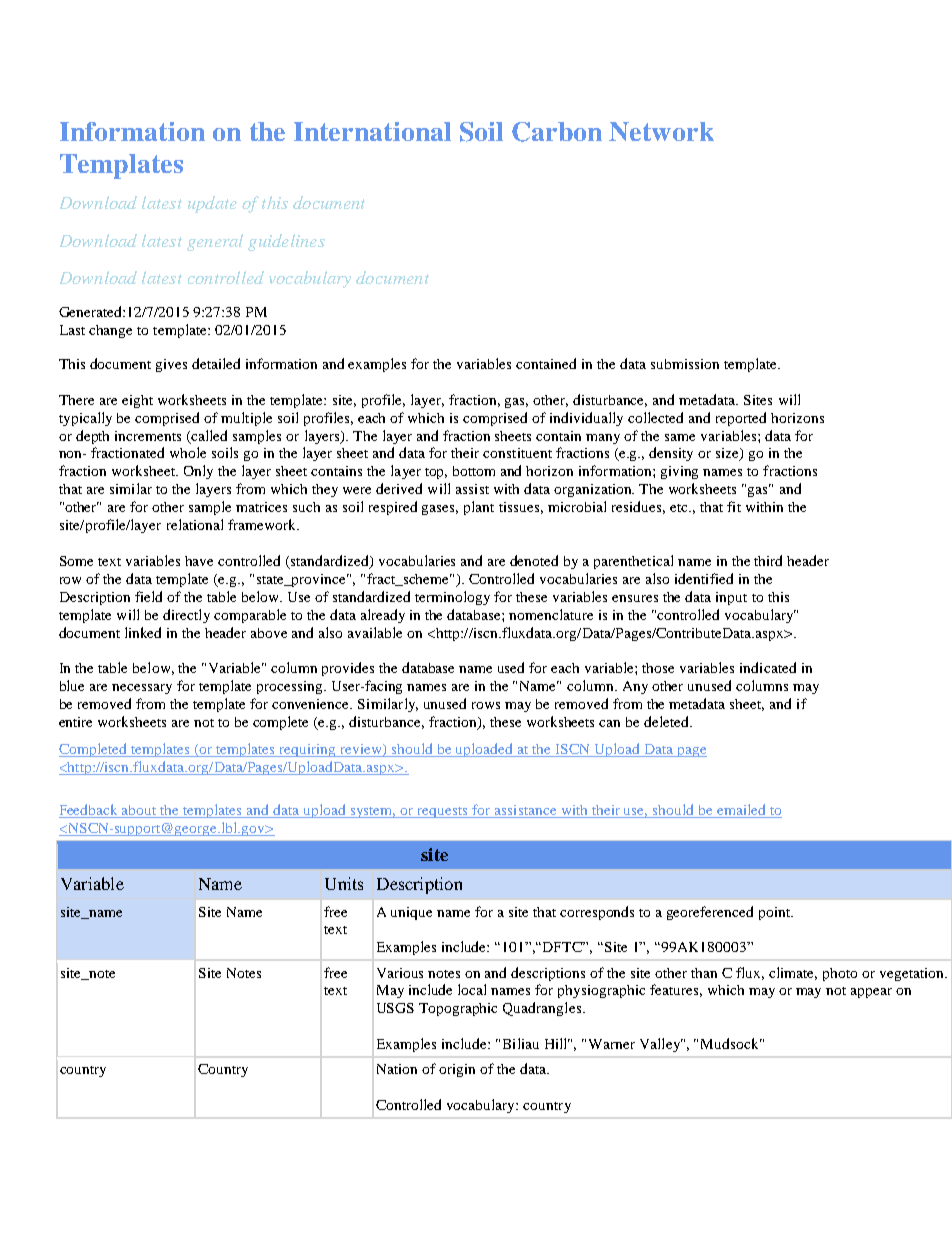 The height and width of the page is (1233, 952). Describe the element at coordinates (212, 204) in the page. I see `update` at that location.
